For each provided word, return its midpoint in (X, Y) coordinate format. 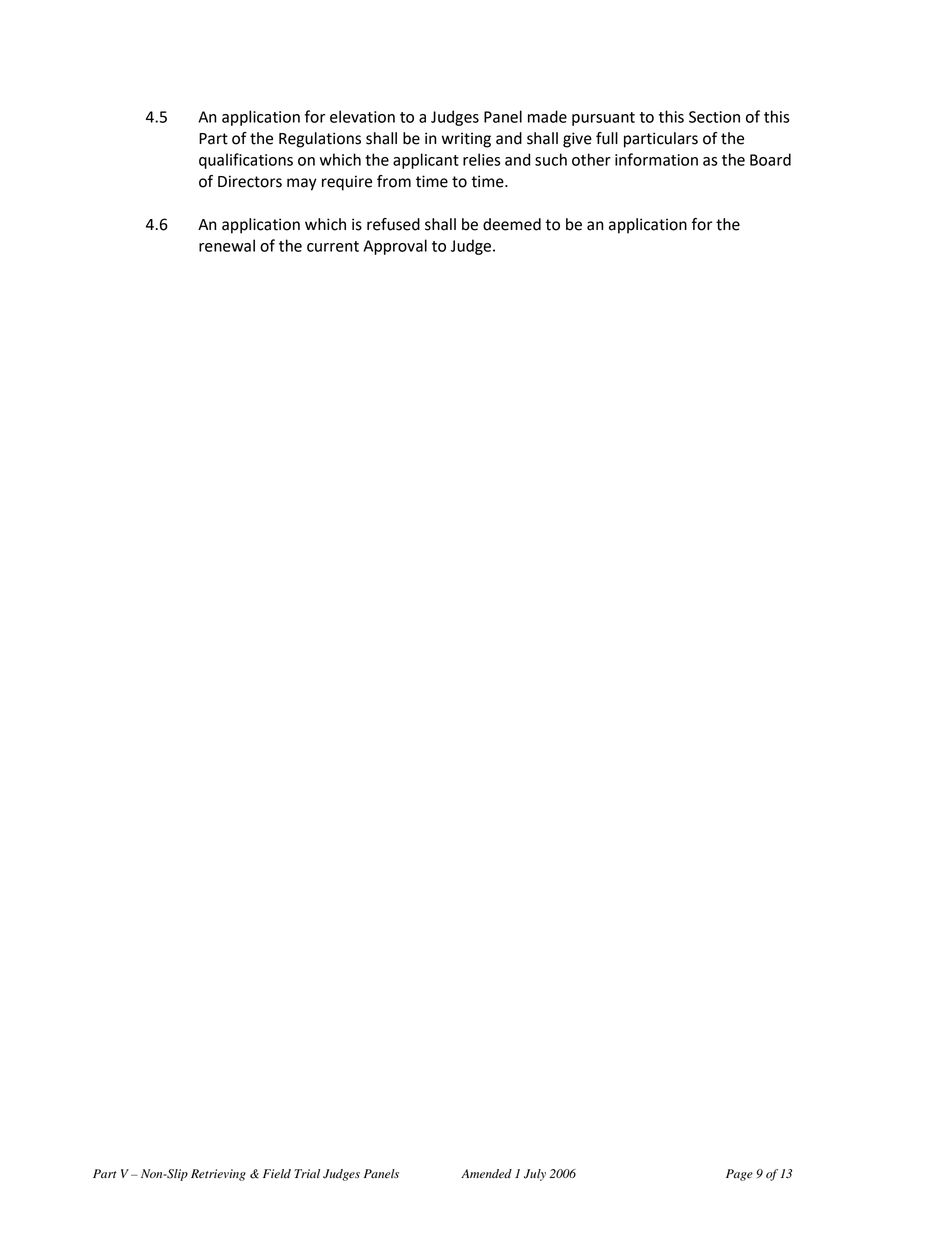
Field (277, 1174)
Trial (307, 1174)
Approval (395, 247)
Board (770, 159)
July (535, 1175)
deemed (512, 224)
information (656, 159)
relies (482, 159)
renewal (227, 245)
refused (393, 224)
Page (739, 1175)
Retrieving (218, 1175)
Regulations (320, 140)
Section (714, 117)
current (333, 246)
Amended (486, 1174)
